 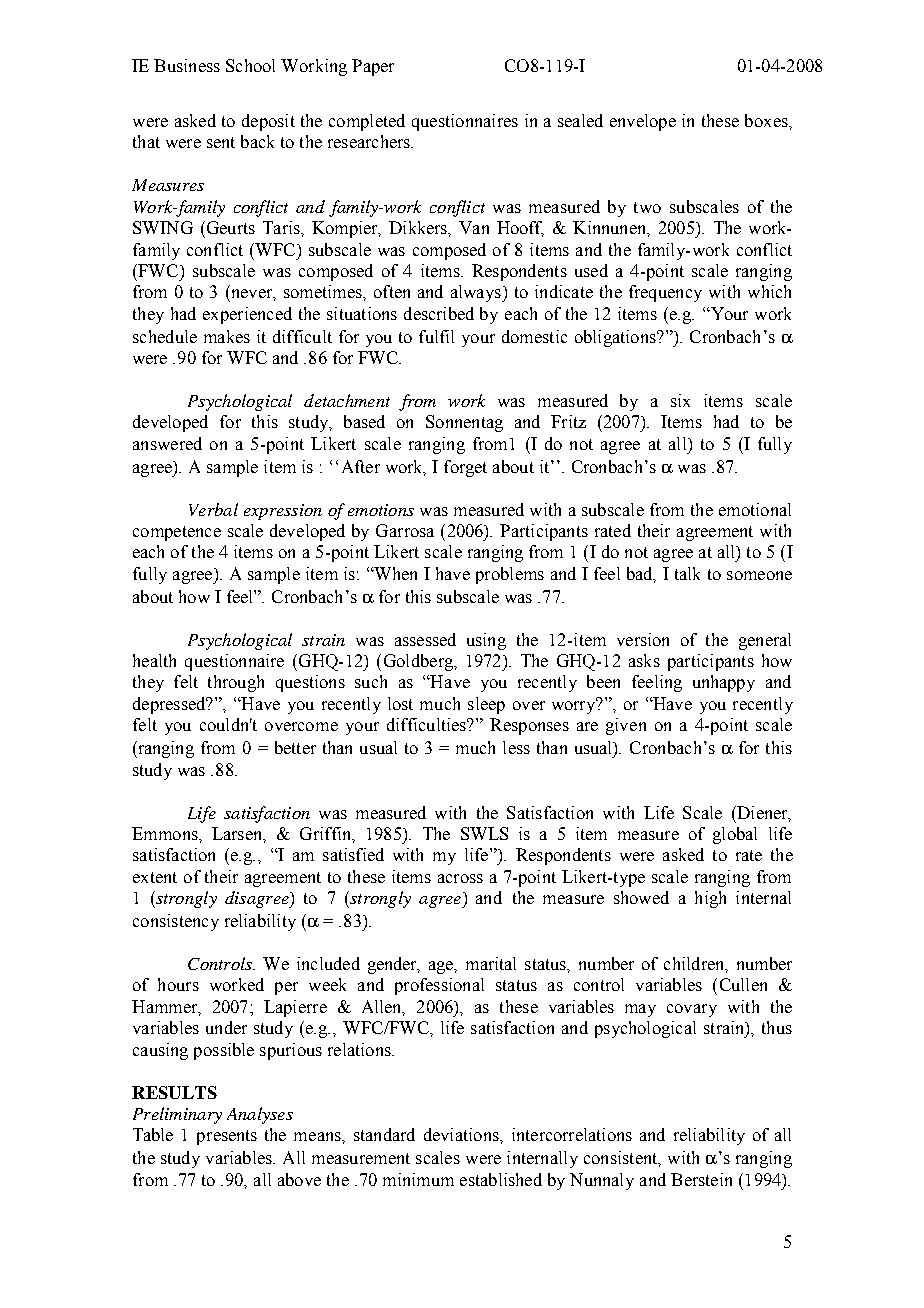 I want to click on School, so click(x=250, y=65).
